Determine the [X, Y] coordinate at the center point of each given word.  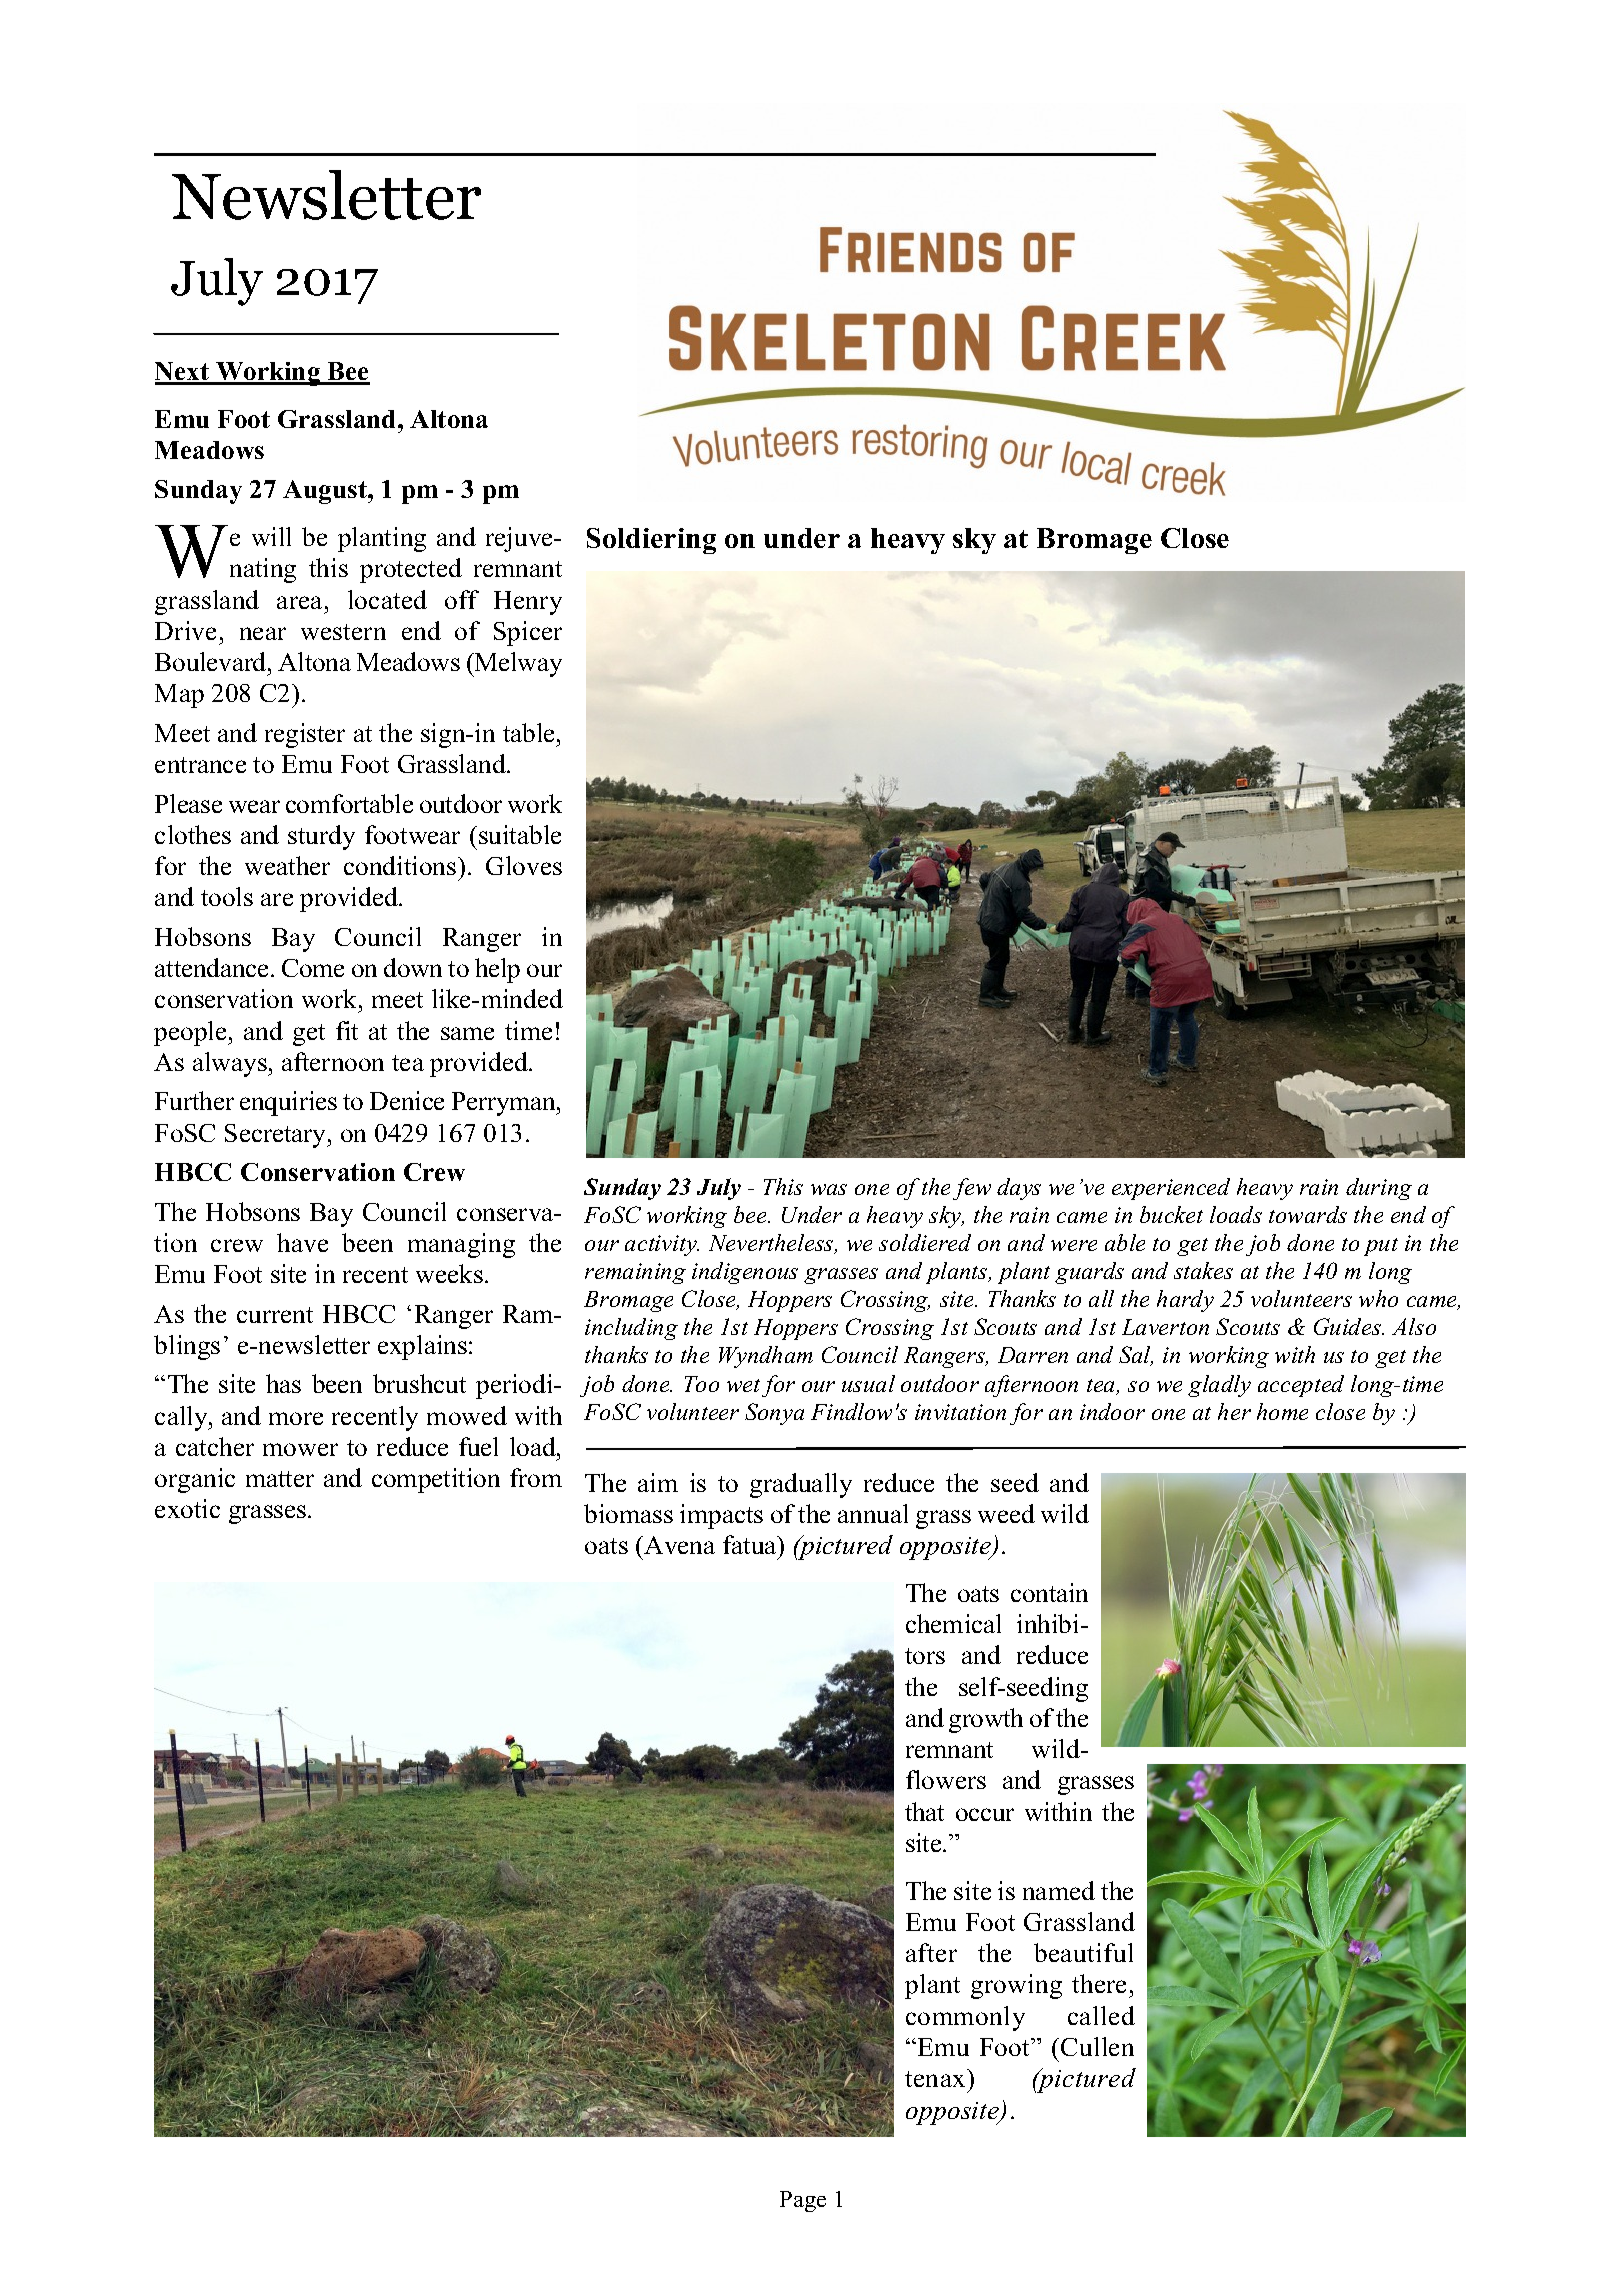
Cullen [1097, 2046]
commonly [965, 2018]
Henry [528, 603]
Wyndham [766, 1357]
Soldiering [651, 541]
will [271, 536]
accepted [1301, 1386]
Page [803, 2201]
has [283, 1383]
